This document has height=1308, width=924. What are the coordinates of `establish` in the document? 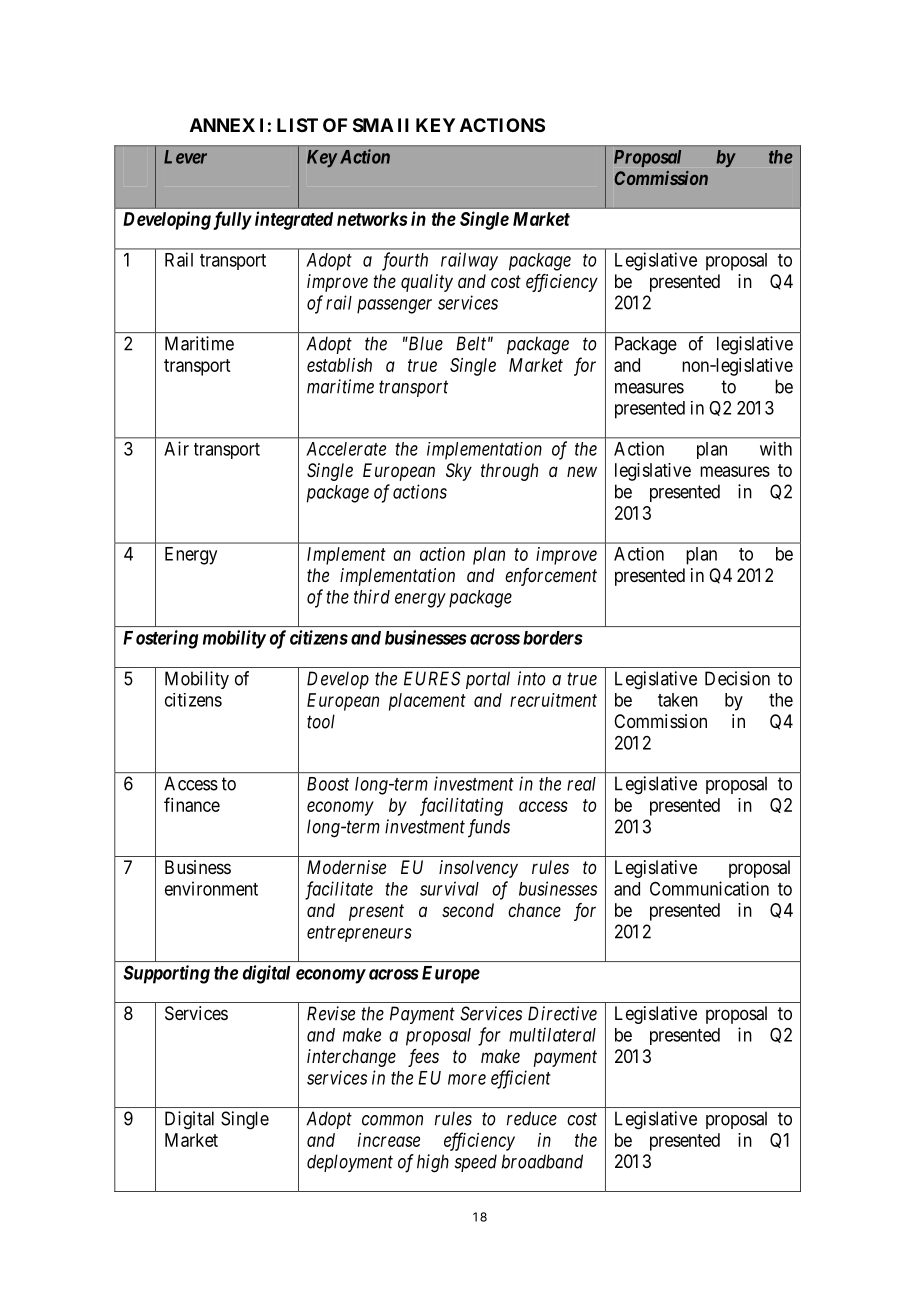 It's located at (339, 365).
